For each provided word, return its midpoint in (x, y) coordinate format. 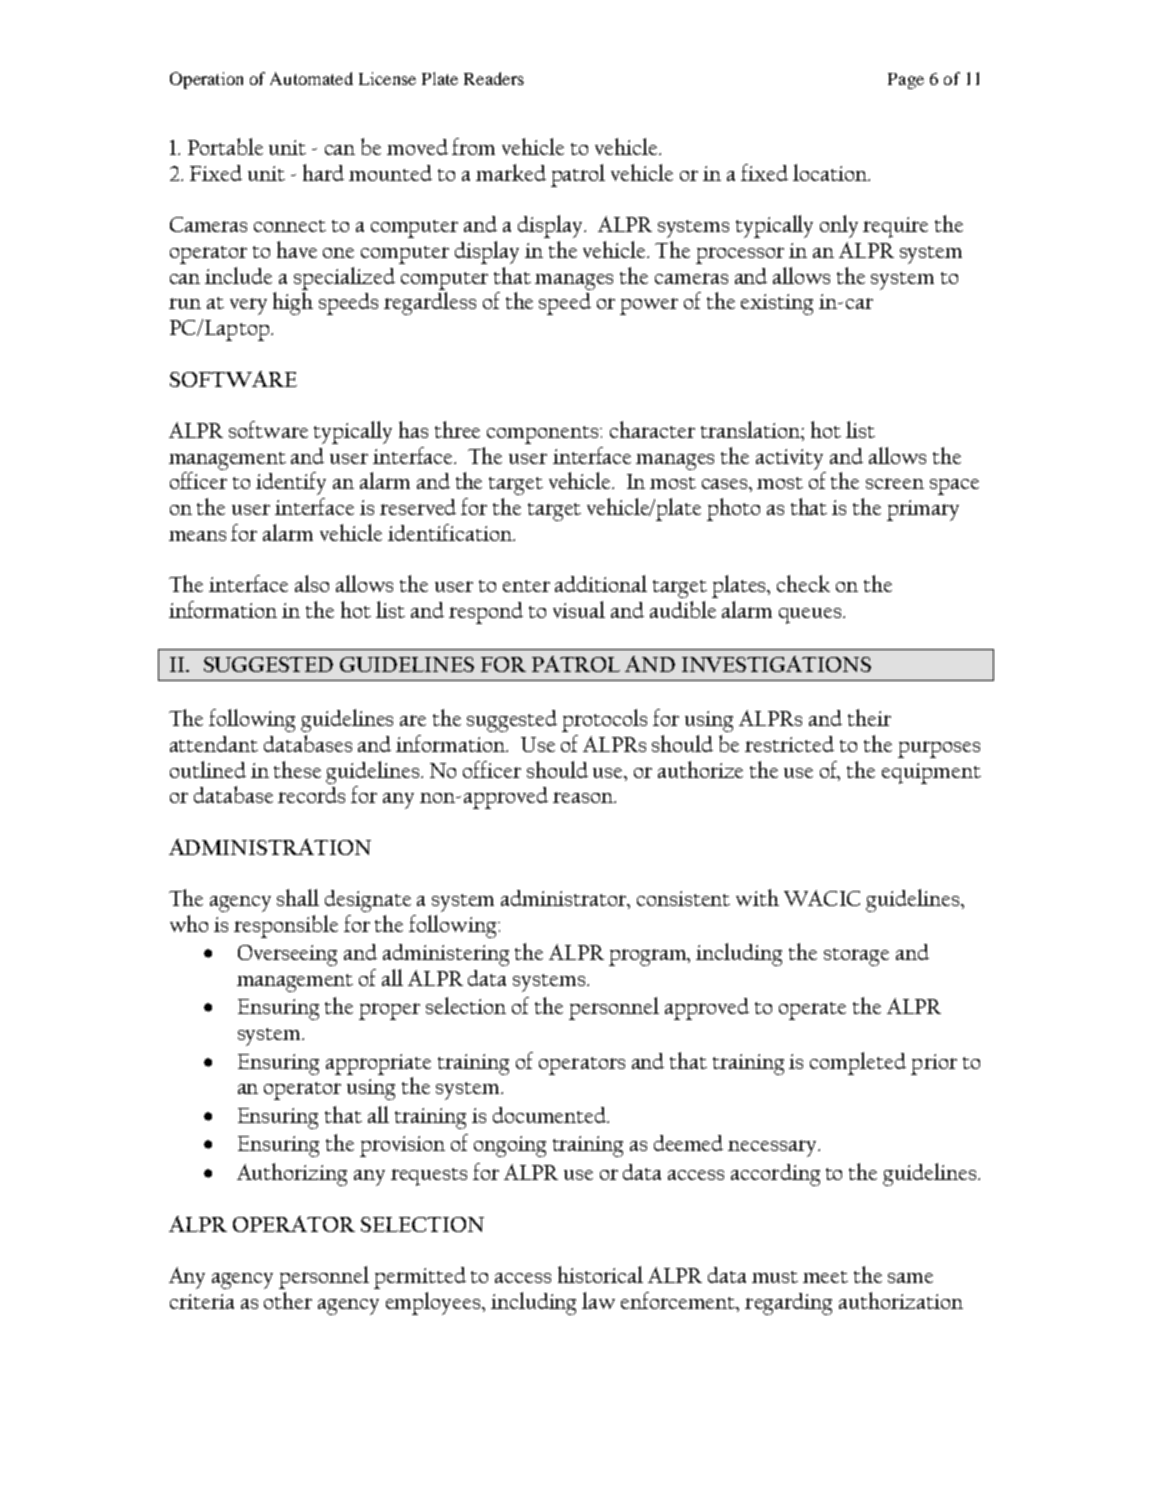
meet (825, 1277)
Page (906, 81)
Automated (311, 78)
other (288, 1300)
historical (600, 1274)
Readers (494, 78)
